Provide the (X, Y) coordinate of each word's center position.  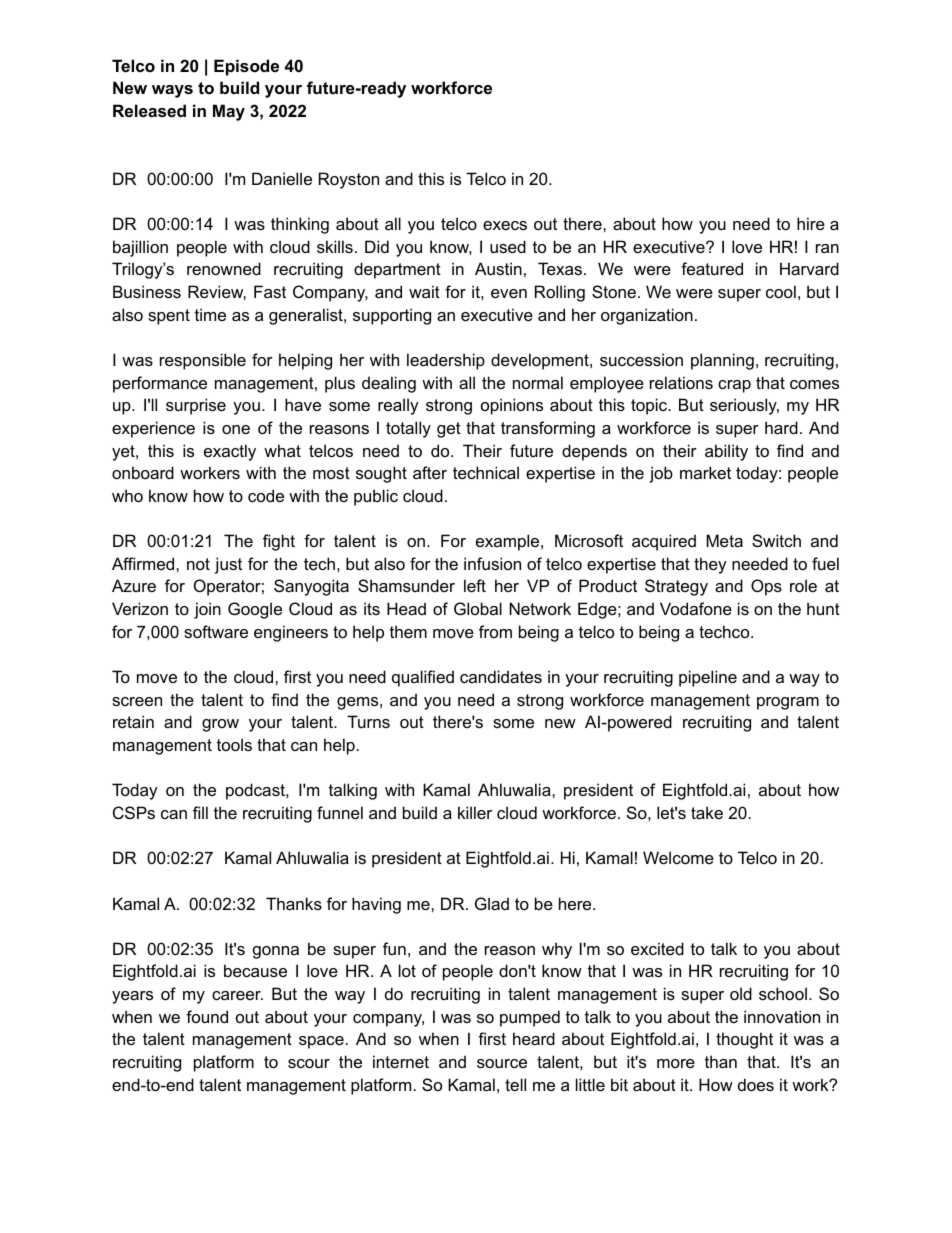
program (788, 703)
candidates (501, 676)
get (449, 430)
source (502, 1063)
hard (781, 427)
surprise (196, 406)
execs (505, 225)
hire (811, 223)
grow (220, 725)
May (229, 112)
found (207, 1016)
